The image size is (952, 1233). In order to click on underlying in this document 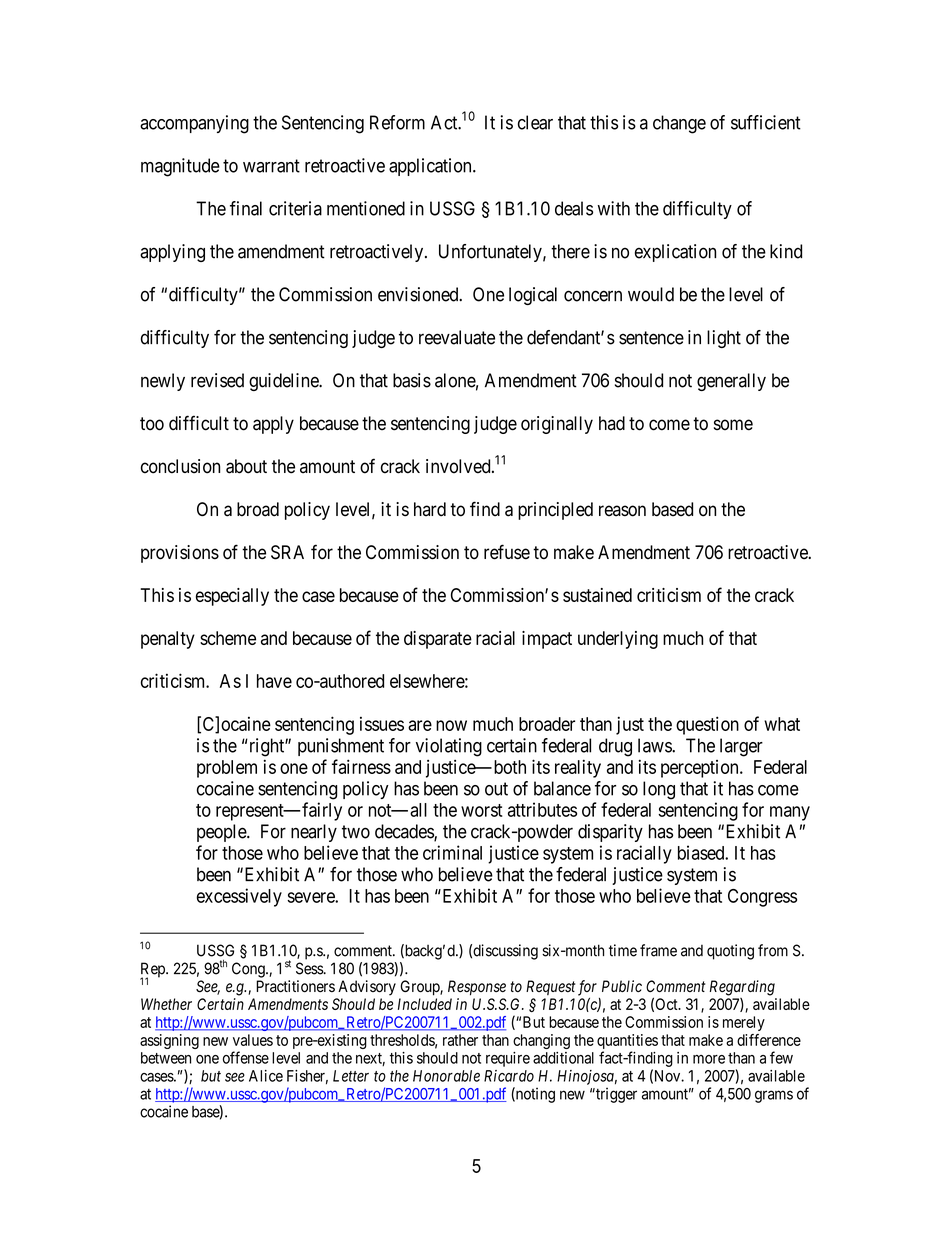, I will do `click(618, 640)`.
